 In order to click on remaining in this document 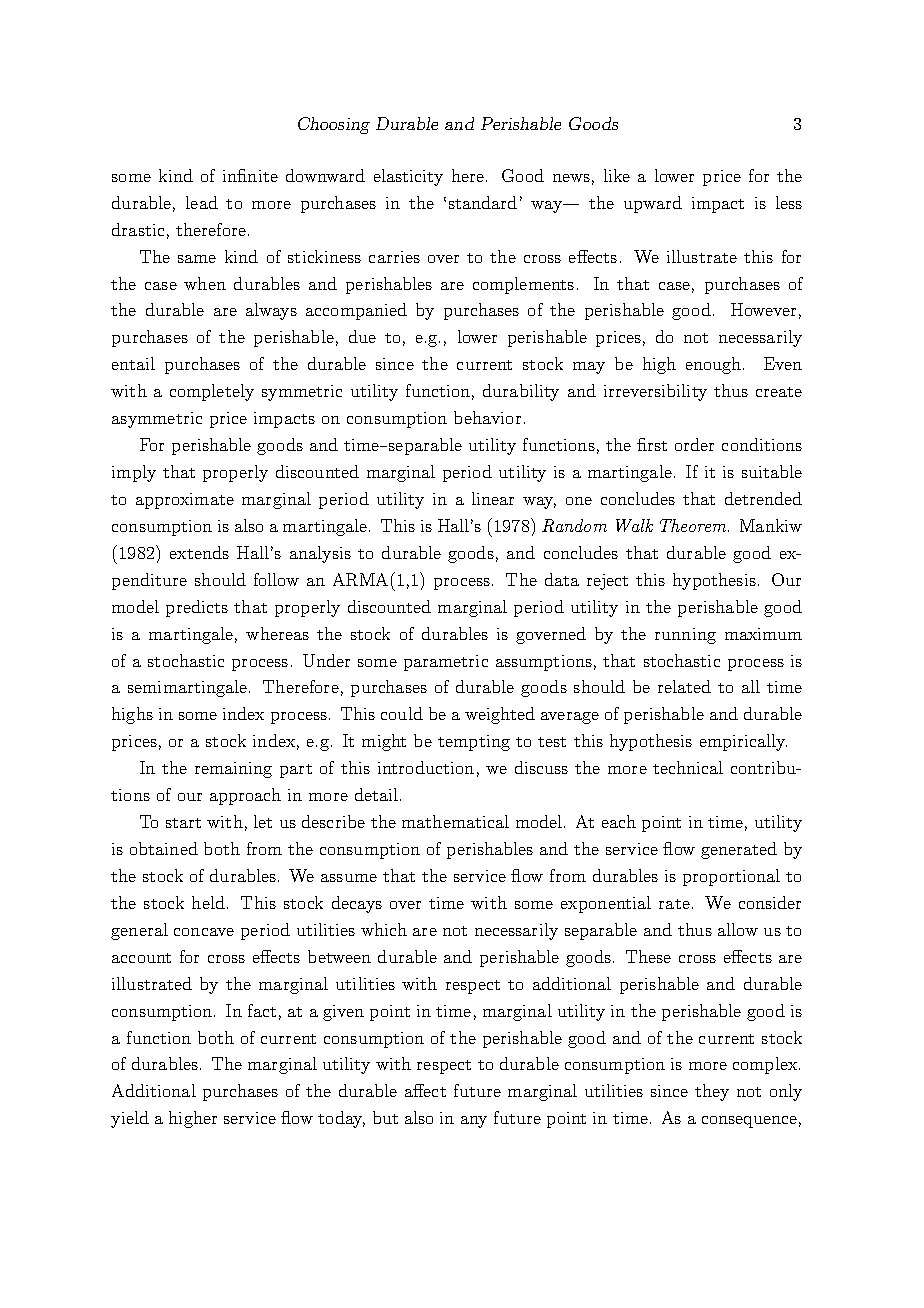, I will do `click(233, 770)`.
